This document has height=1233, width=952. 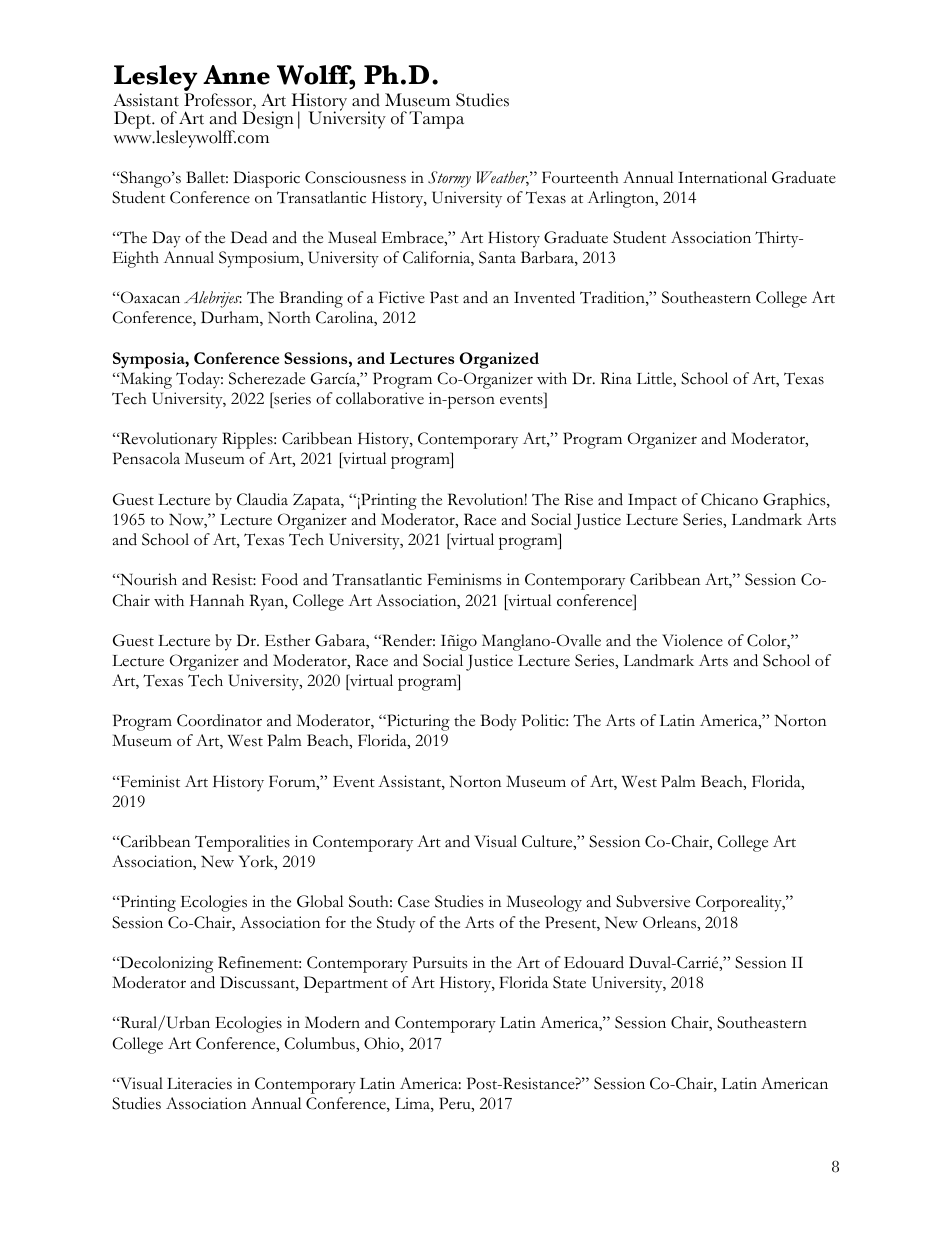 What do you see at coordinates (436, 120) in the document?
I see `Tampa` at bounding box center [436, 120].
